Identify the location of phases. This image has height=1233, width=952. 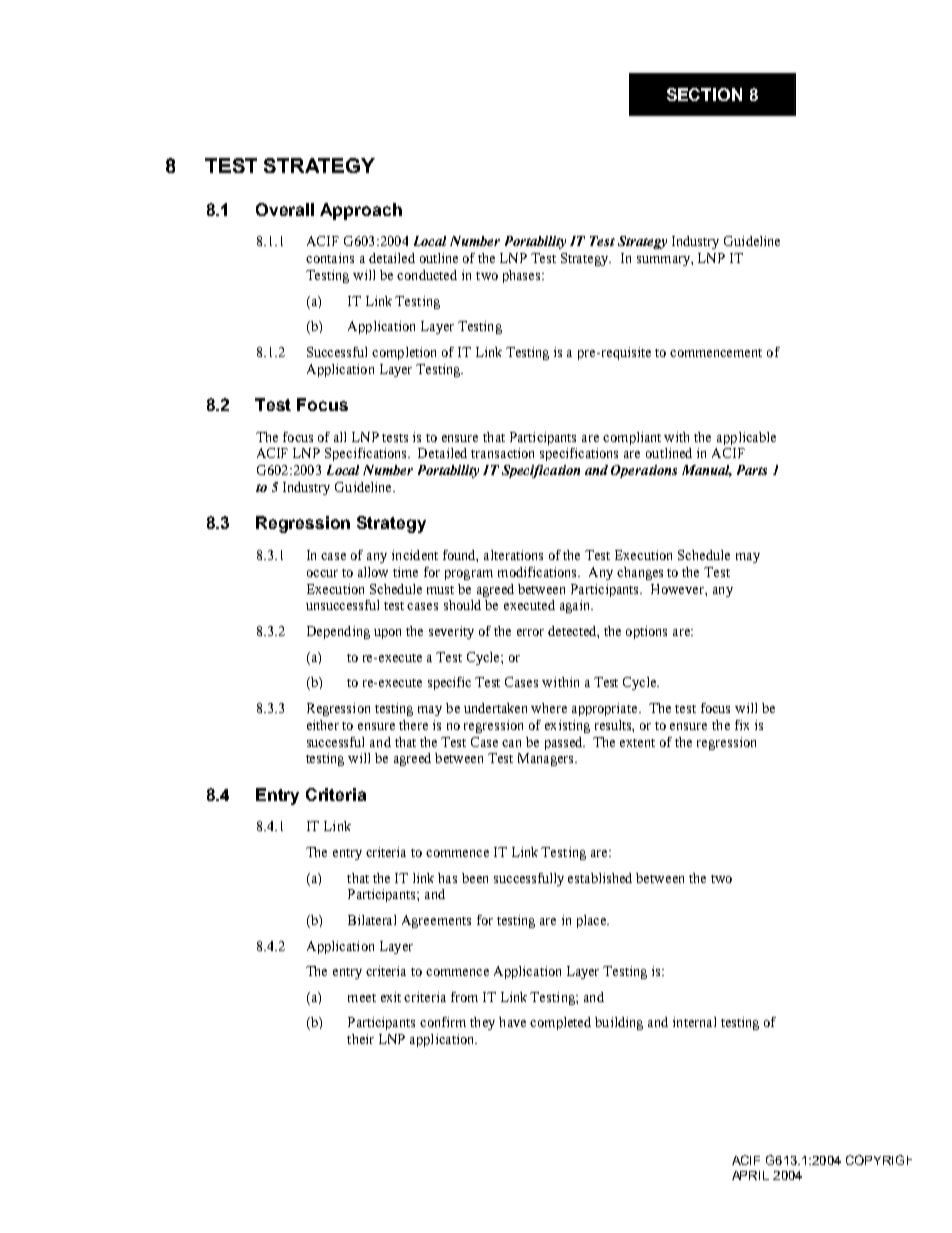
(523, 276).
